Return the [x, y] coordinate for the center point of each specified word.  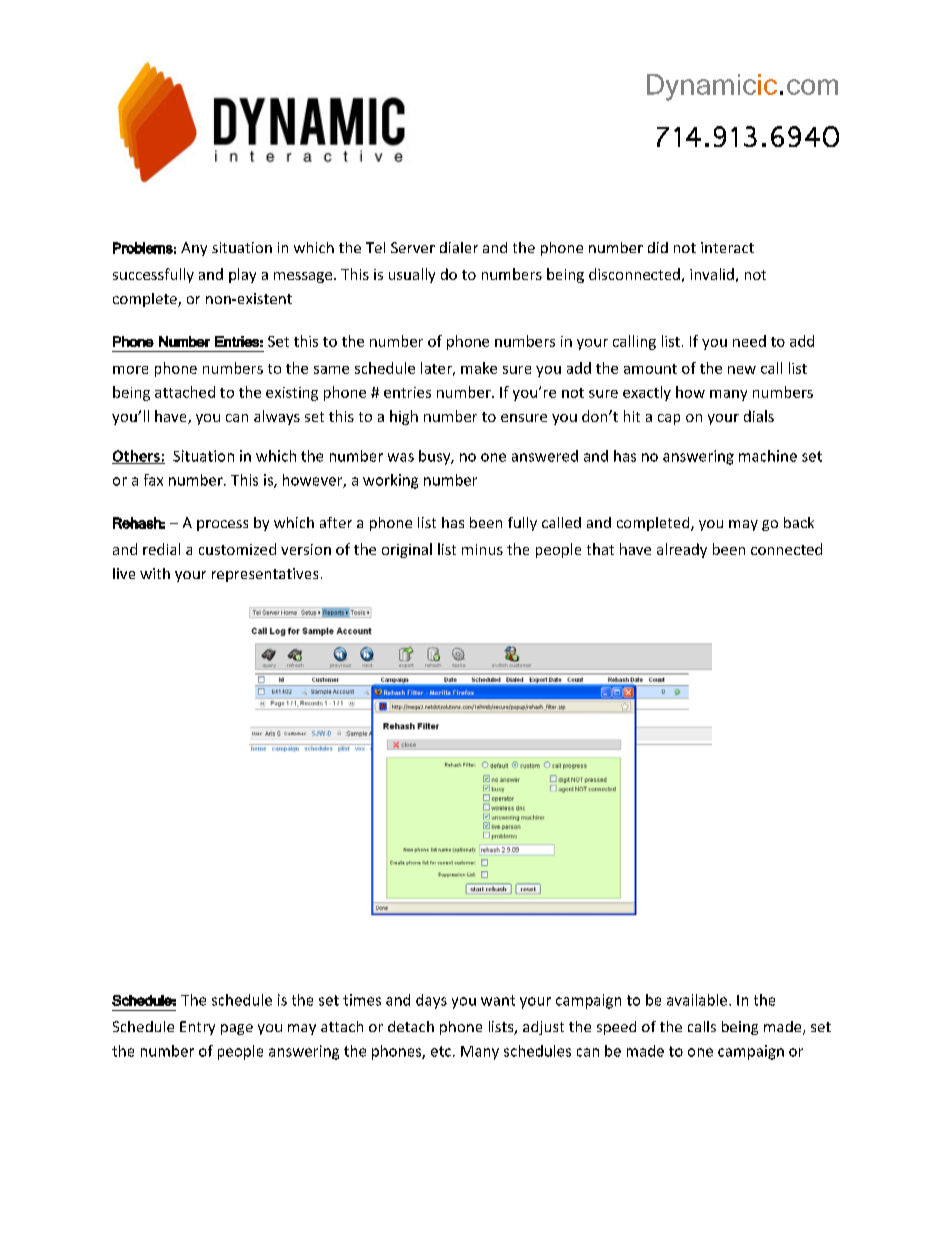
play [242, 275]
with [155, 573]
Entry [197, 1028]
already [682, 550]
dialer [459, 247]
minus [482, 549]
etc [441, 1051]
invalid [712, 274]
